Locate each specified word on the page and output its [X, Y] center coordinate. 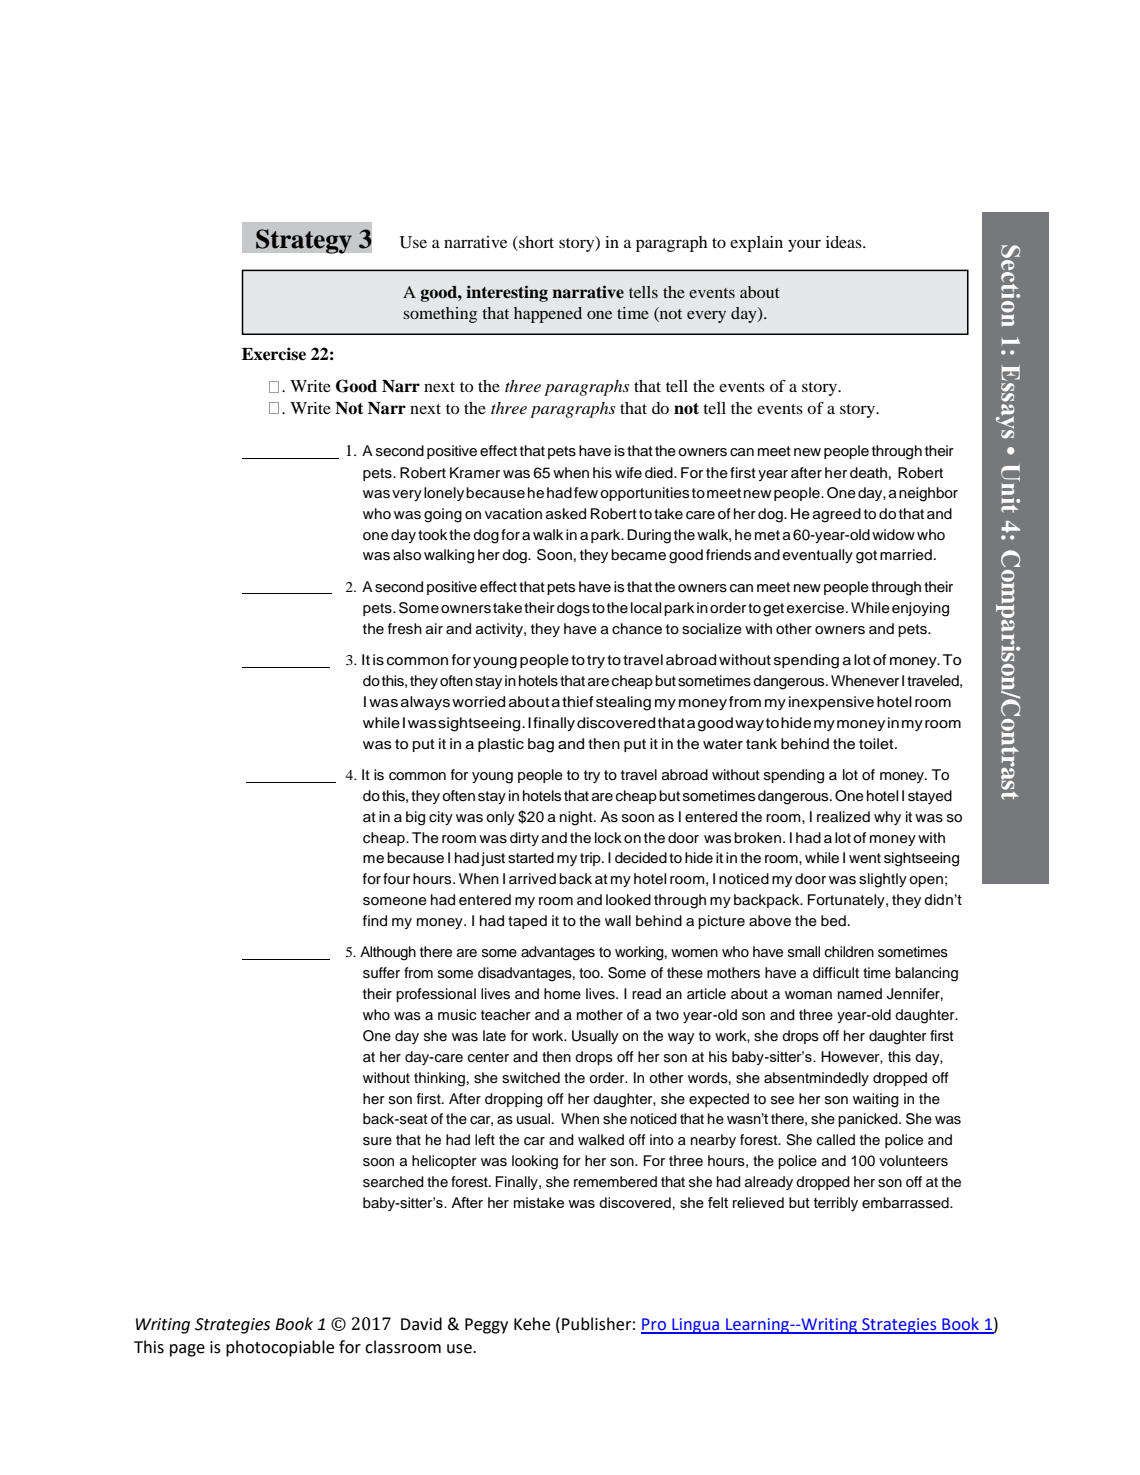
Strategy [304, 241]
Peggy [486, 1326]
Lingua [696, 1326]
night [577, 818]
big [415, 818]
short [535, 242]
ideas [845, 242]
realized [843, 817]
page [187, 1350]
